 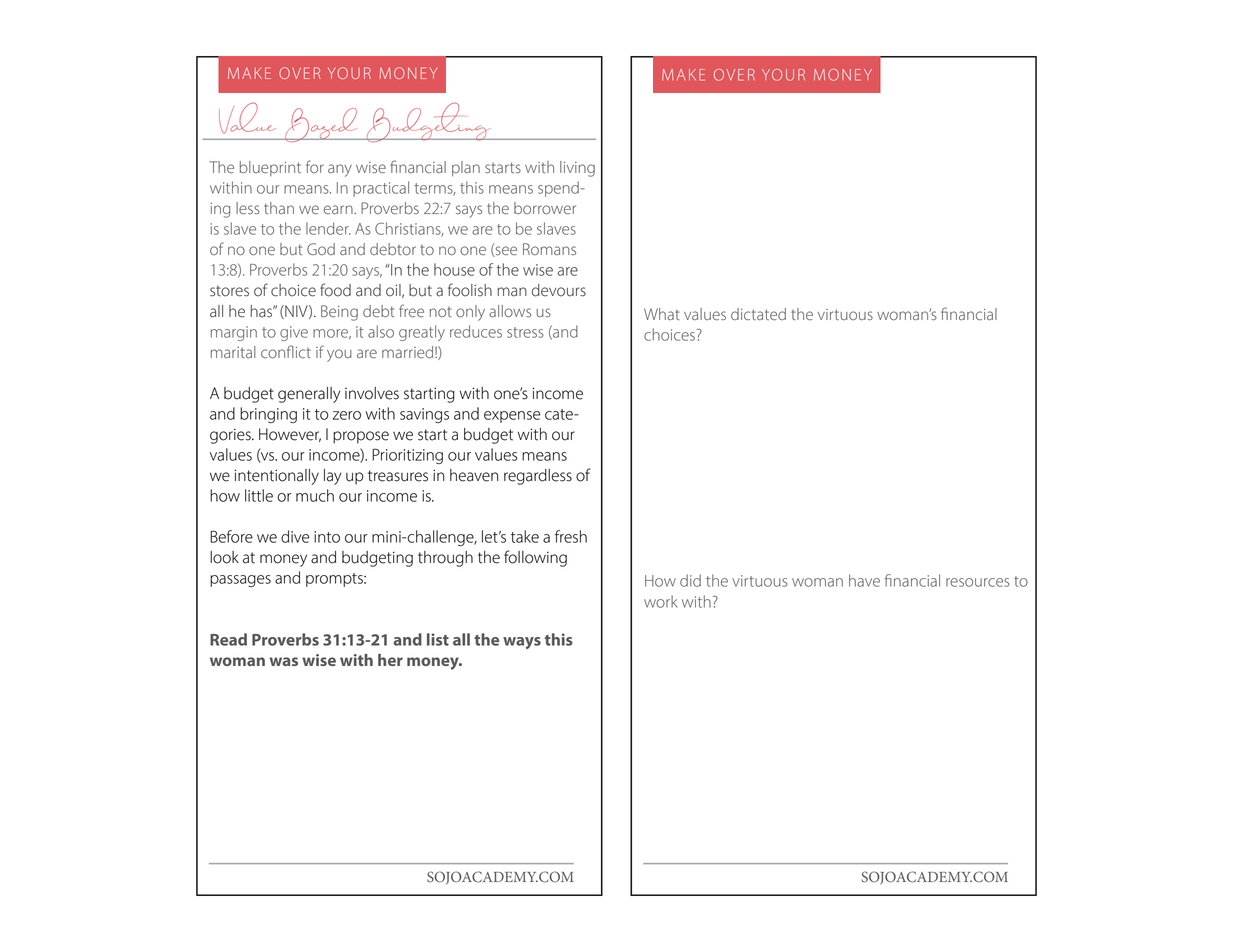 What do you see at coordinates (577, 169) in the screenshot?
I see `living` at bounding box center [577, 169].
